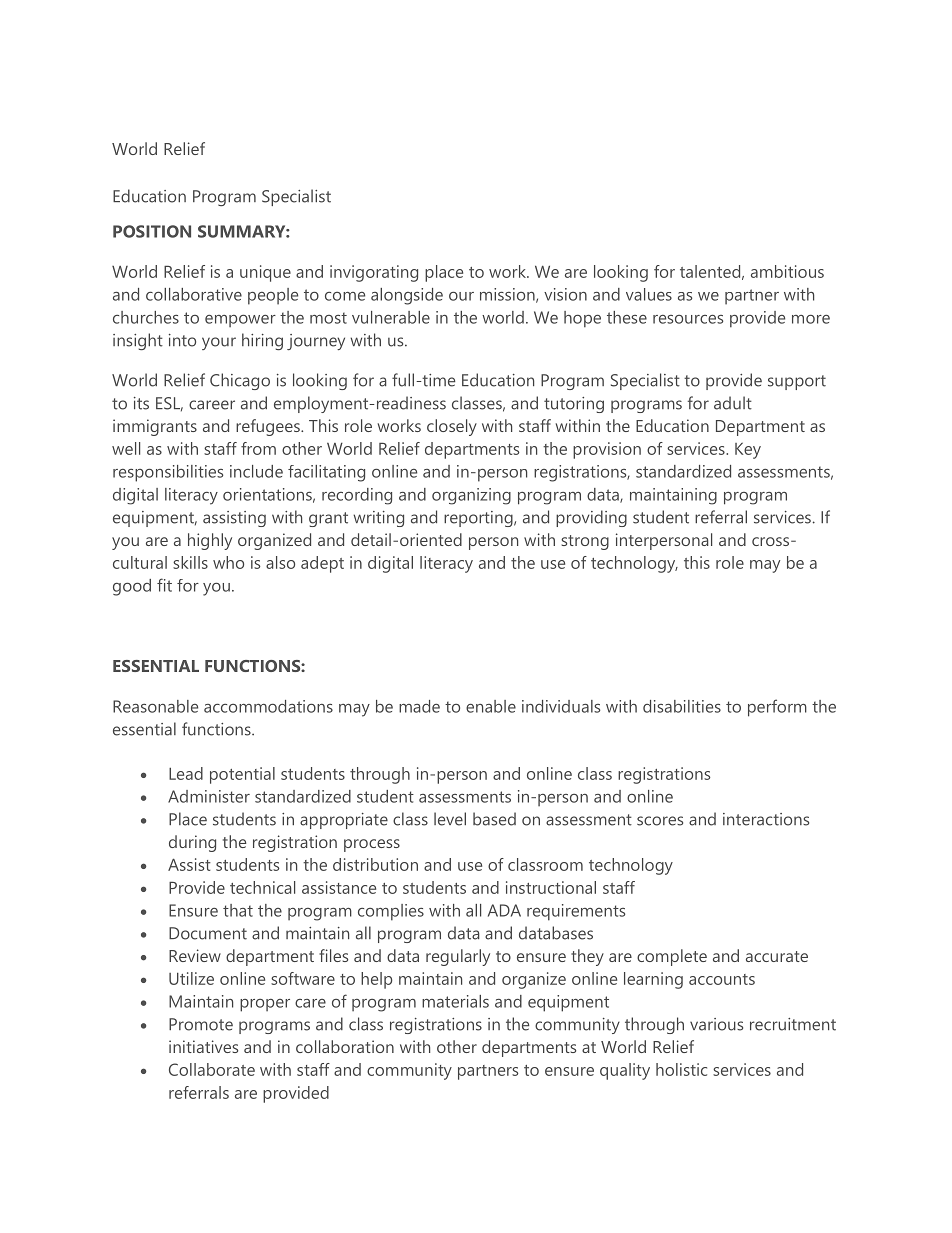  What do you see at coordinates (787, 271) in the page?
I see `ambitious` at bounding box center [787, 271].
